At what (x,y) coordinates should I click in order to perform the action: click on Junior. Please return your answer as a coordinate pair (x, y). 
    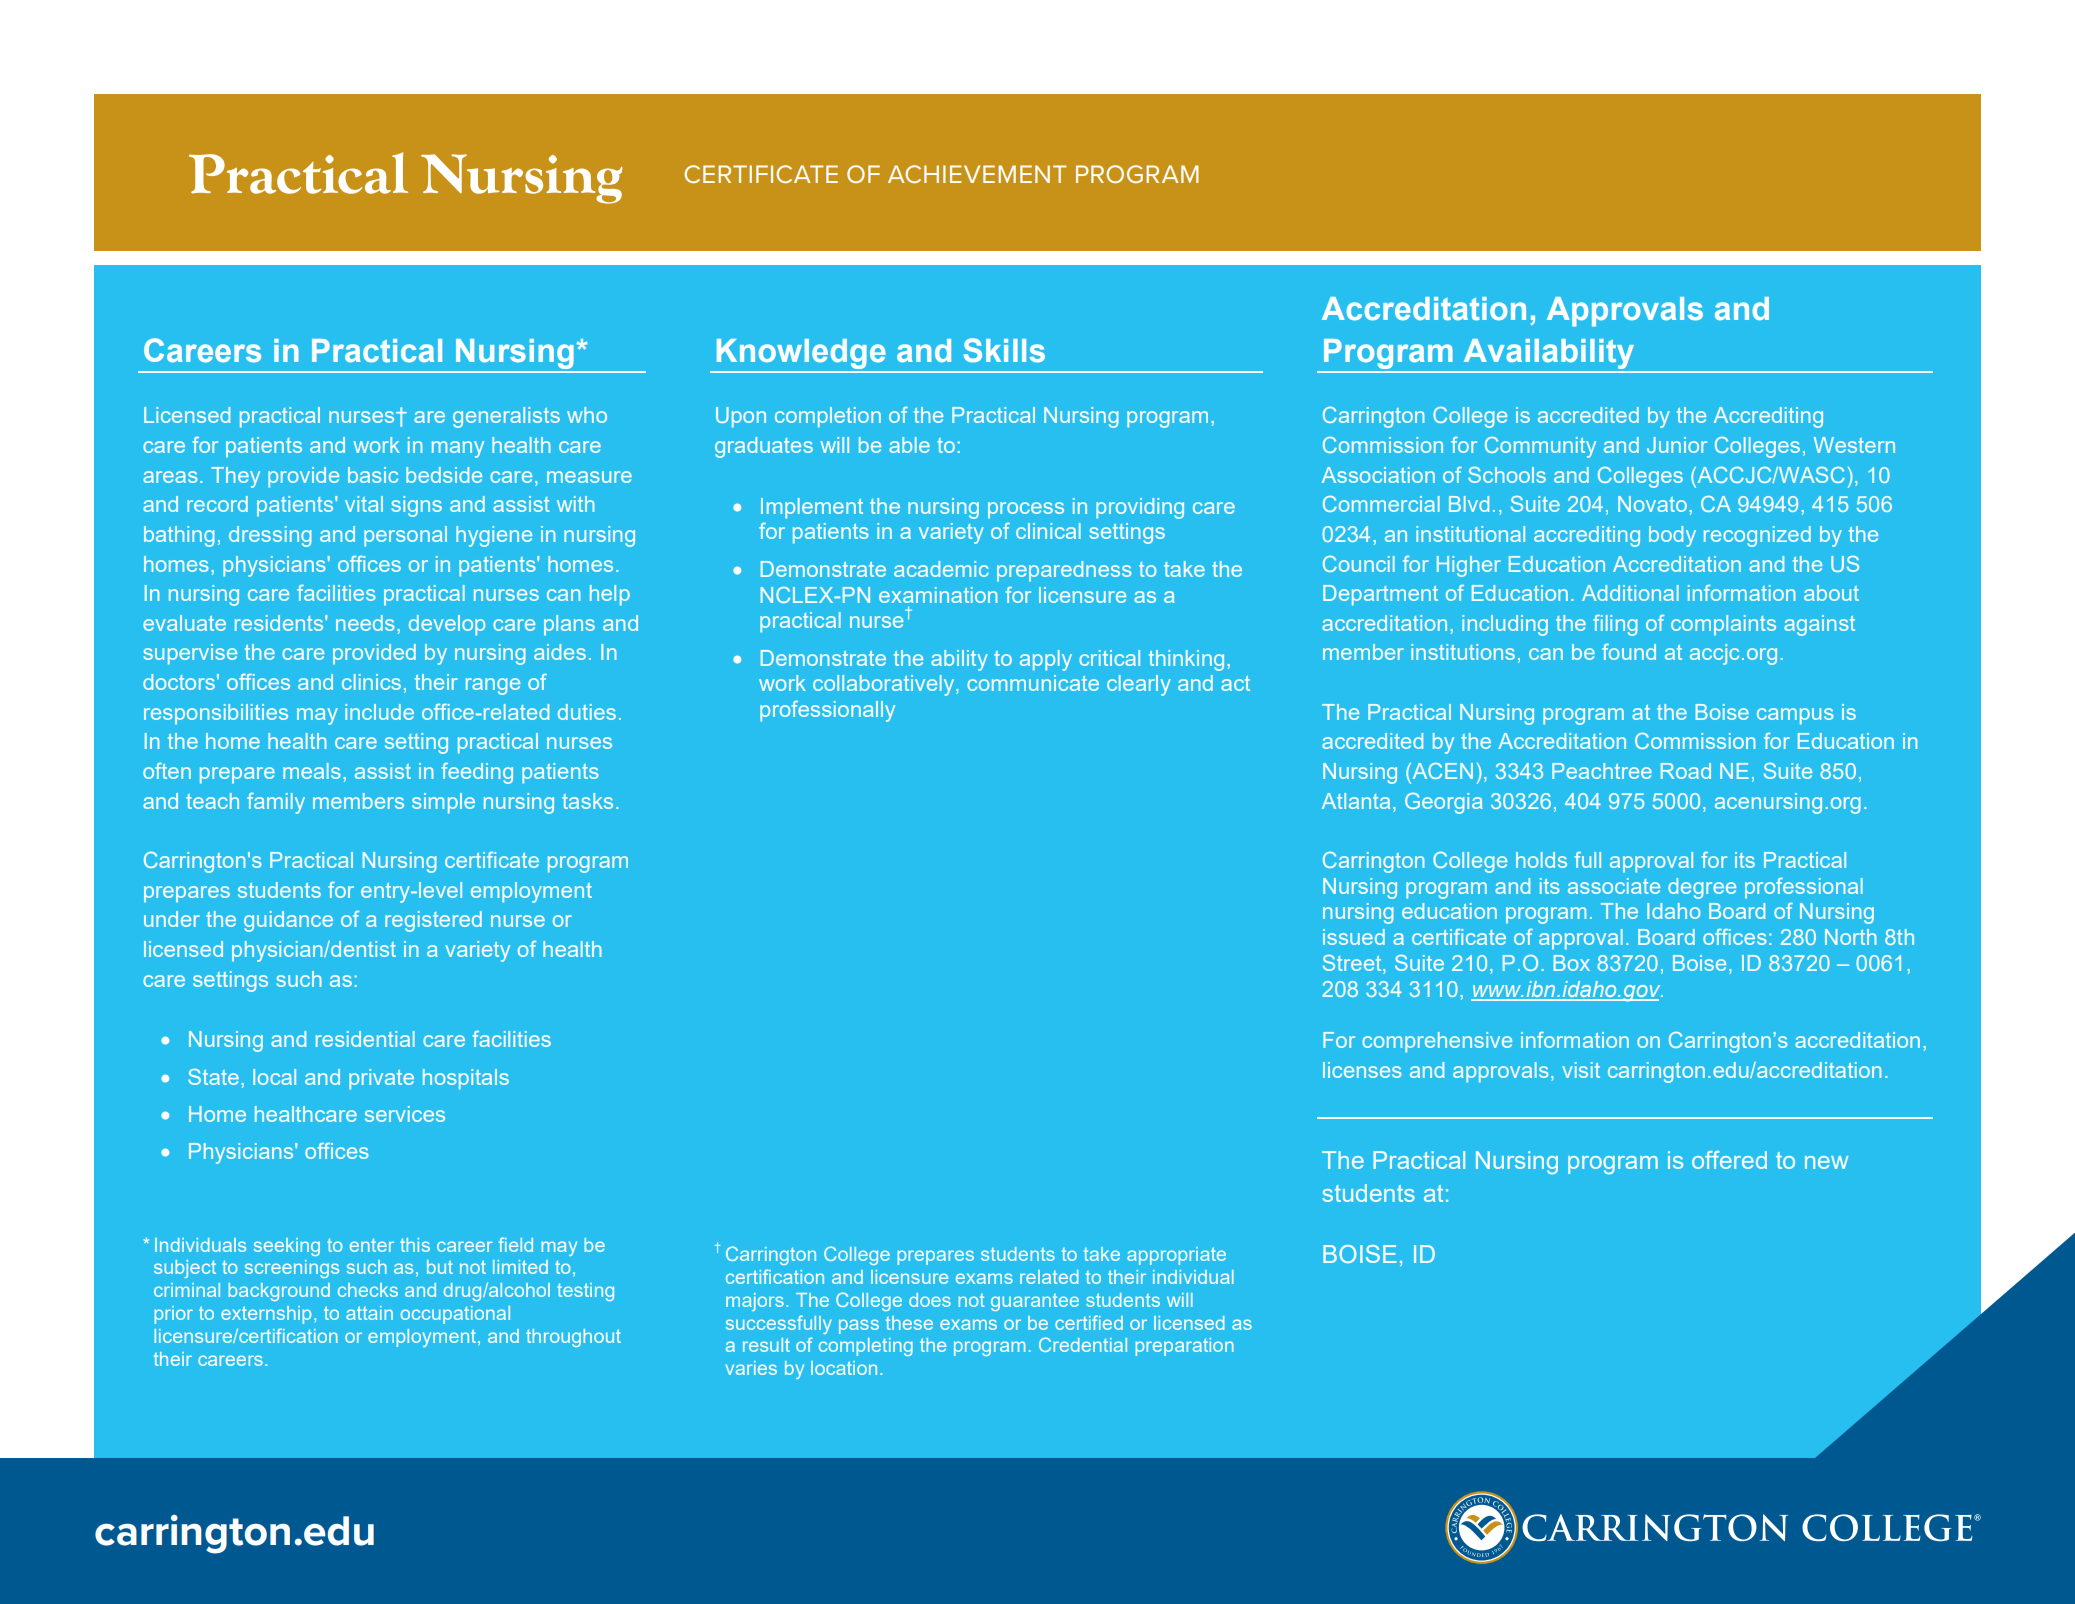
    Looking at the image, I should click on (1677, 445).
